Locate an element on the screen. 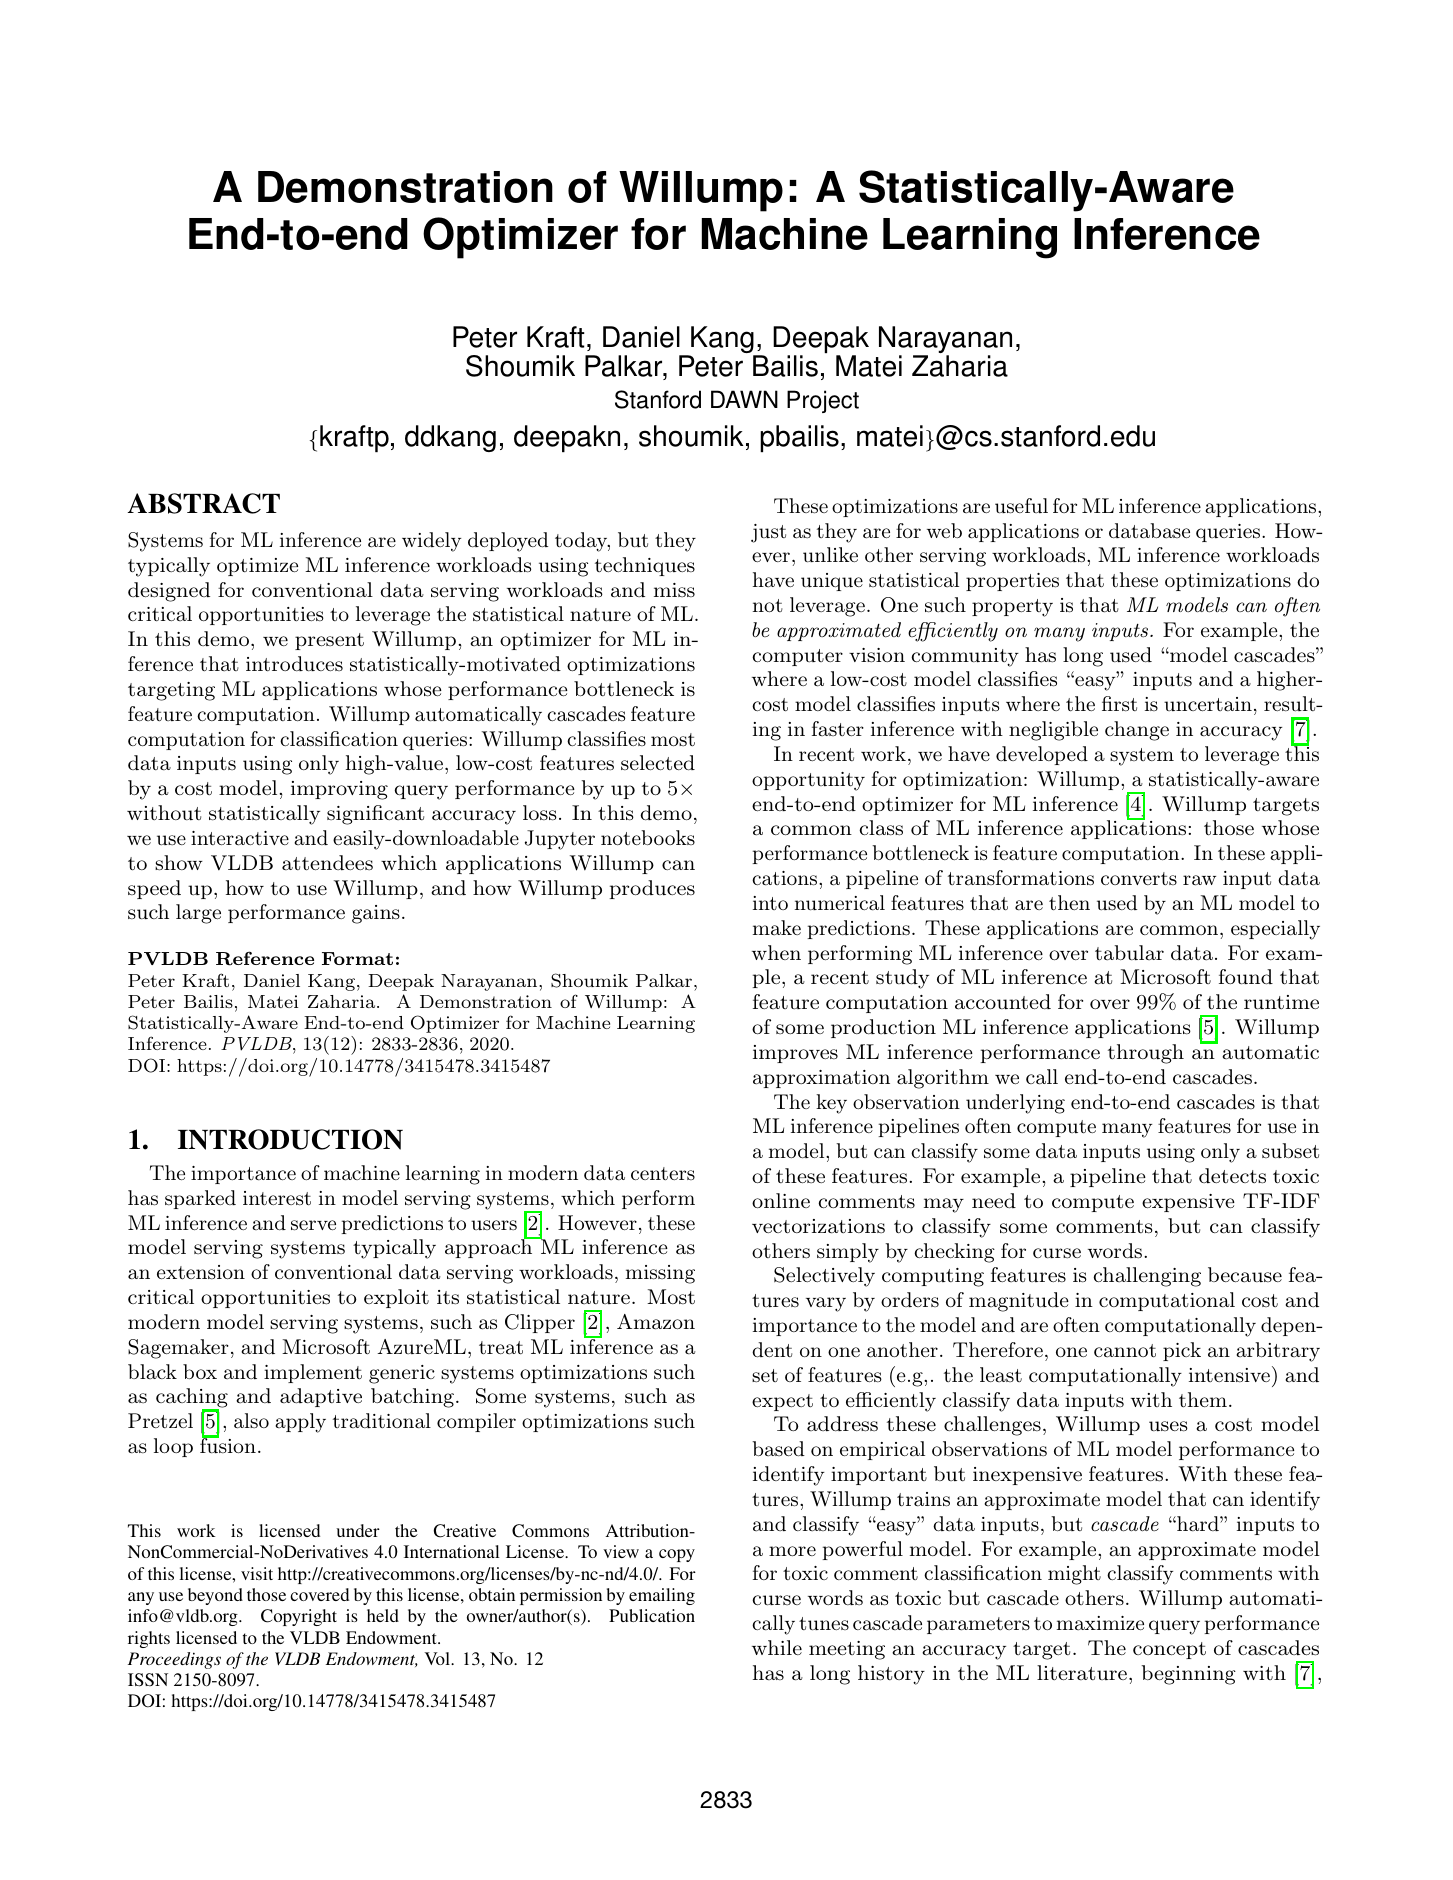 Image resolution: width=1453 pixels, height=1880 pixels. ABSTRACT is located at coordinates (204, 503).
